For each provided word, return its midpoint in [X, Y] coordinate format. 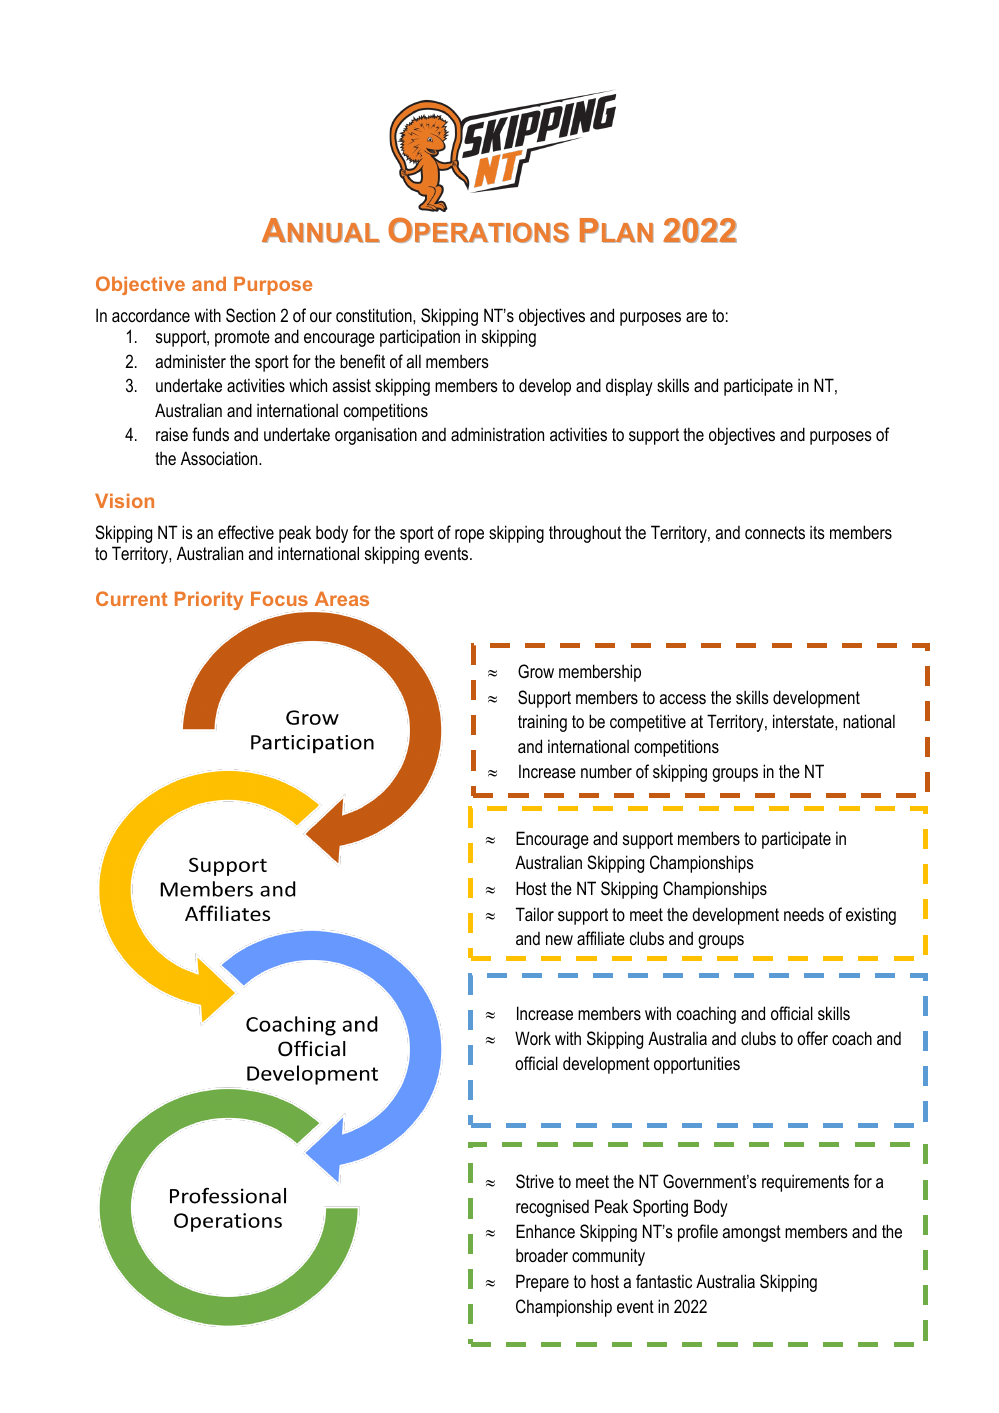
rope [469, 536]
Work [533, 1038]
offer [812, 1038]
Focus [279, 599]
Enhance [545, 1231]
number [606, 771]
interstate [804, 721]
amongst [751, 1233]
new [559, 940]
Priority [209, 601]
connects [775, 532]
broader [542, 1255]
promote [242, 338]
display [629, 387]
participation [420, 338]
